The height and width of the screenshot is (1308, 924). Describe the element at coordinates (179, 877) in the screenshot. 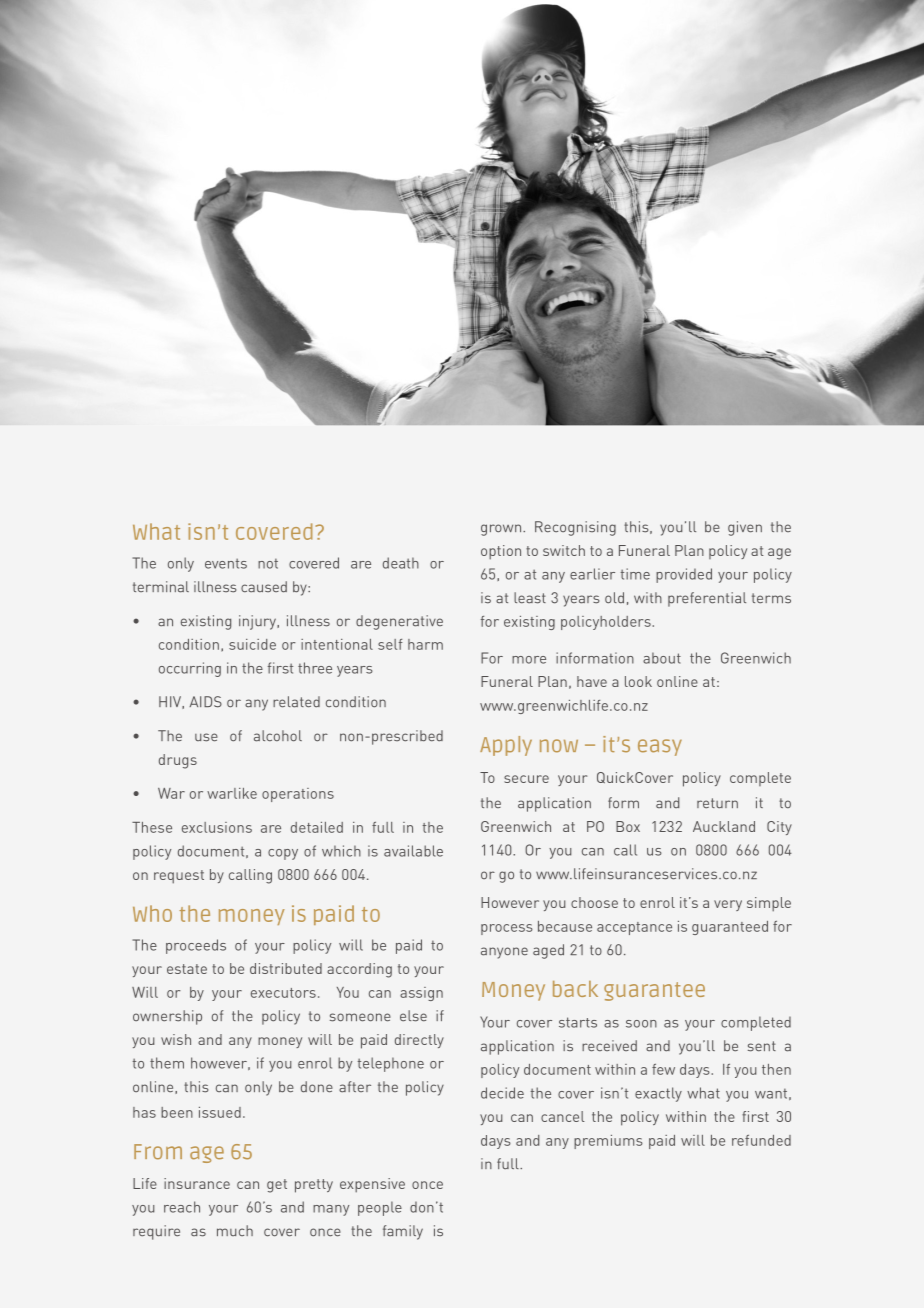

I see `request` at that location.
